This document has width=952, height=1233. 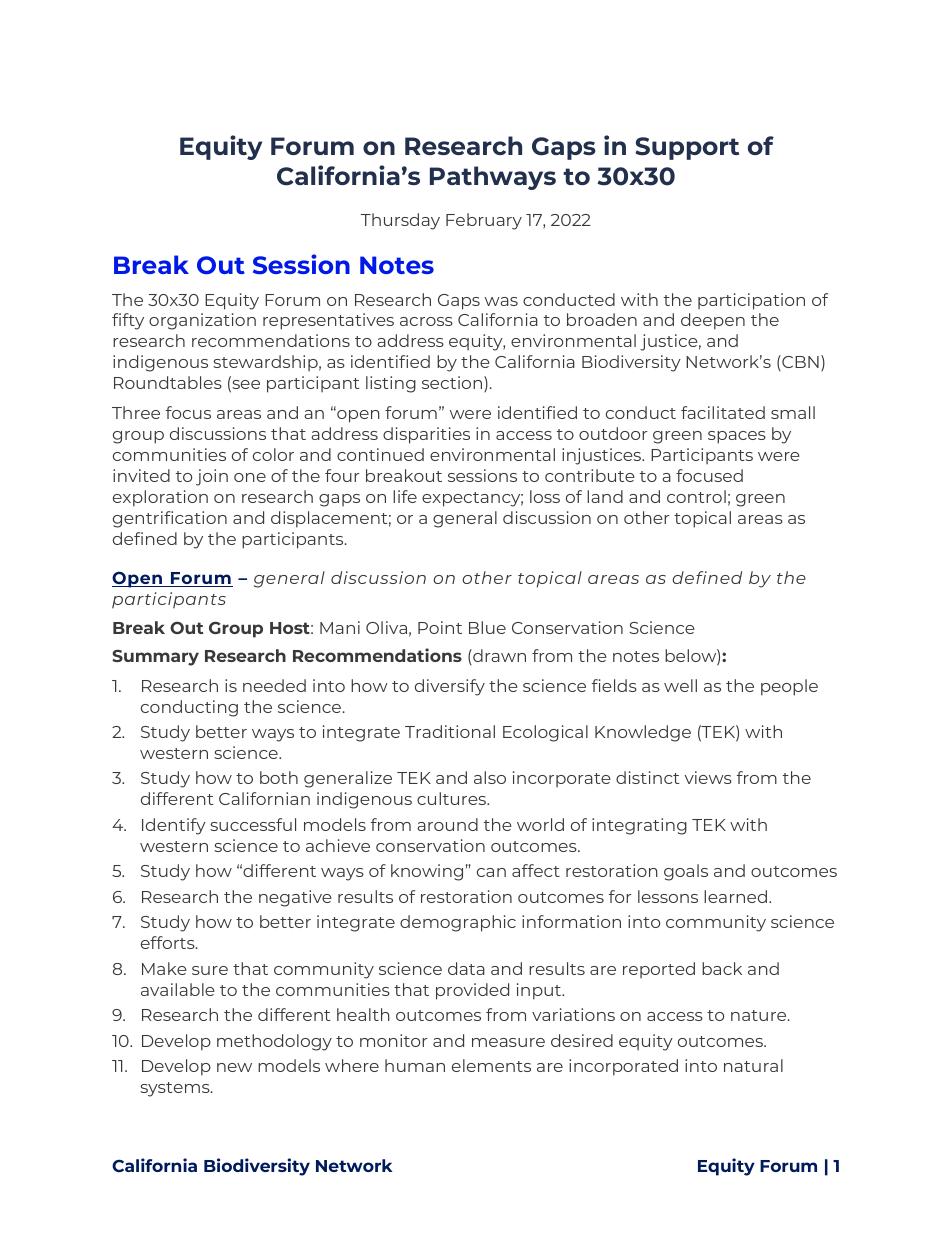 I want to click on control, so click(x=696, y=496).
